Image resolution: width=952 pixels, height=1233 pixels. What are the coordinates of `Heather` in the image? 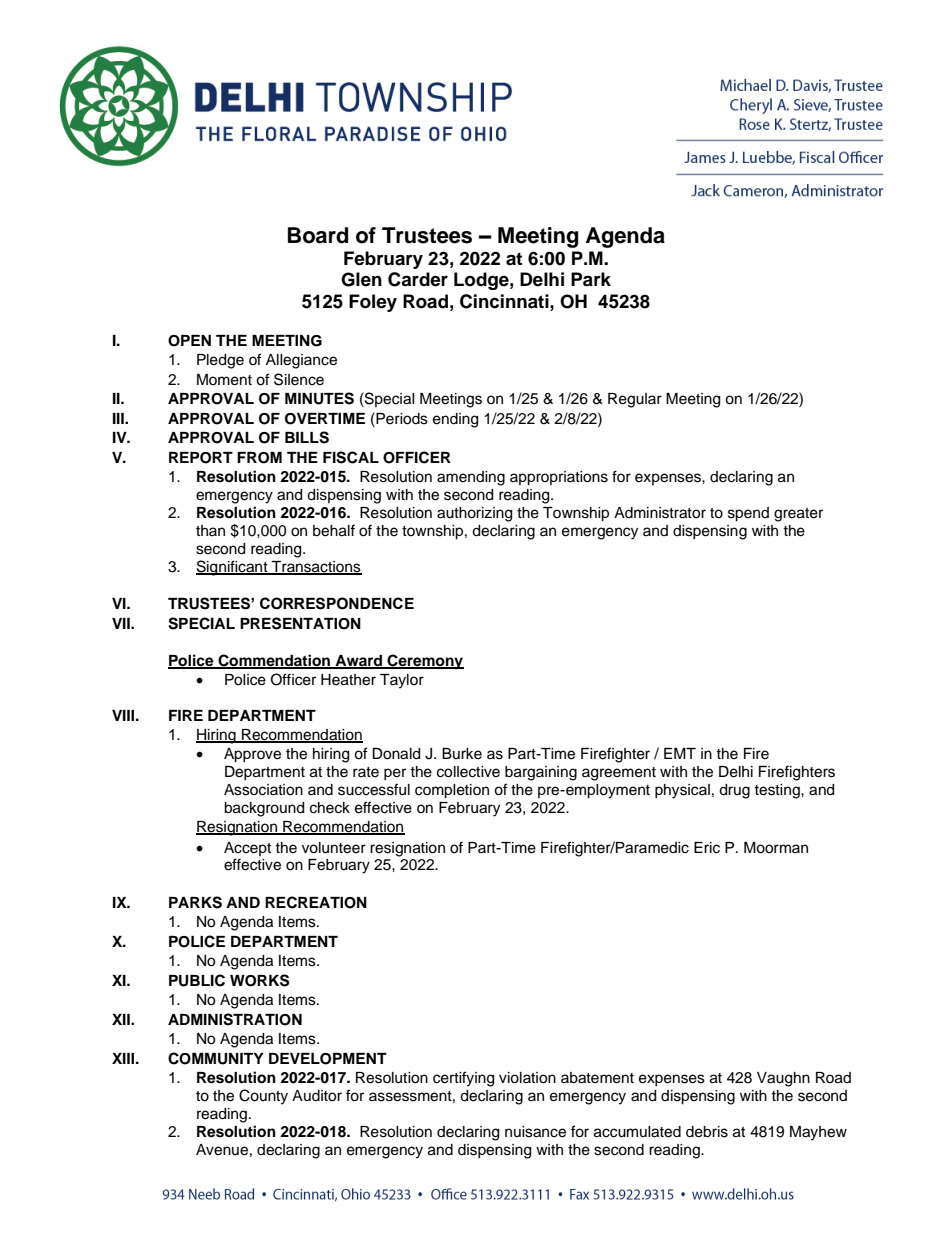 It's located at (348, 680).
